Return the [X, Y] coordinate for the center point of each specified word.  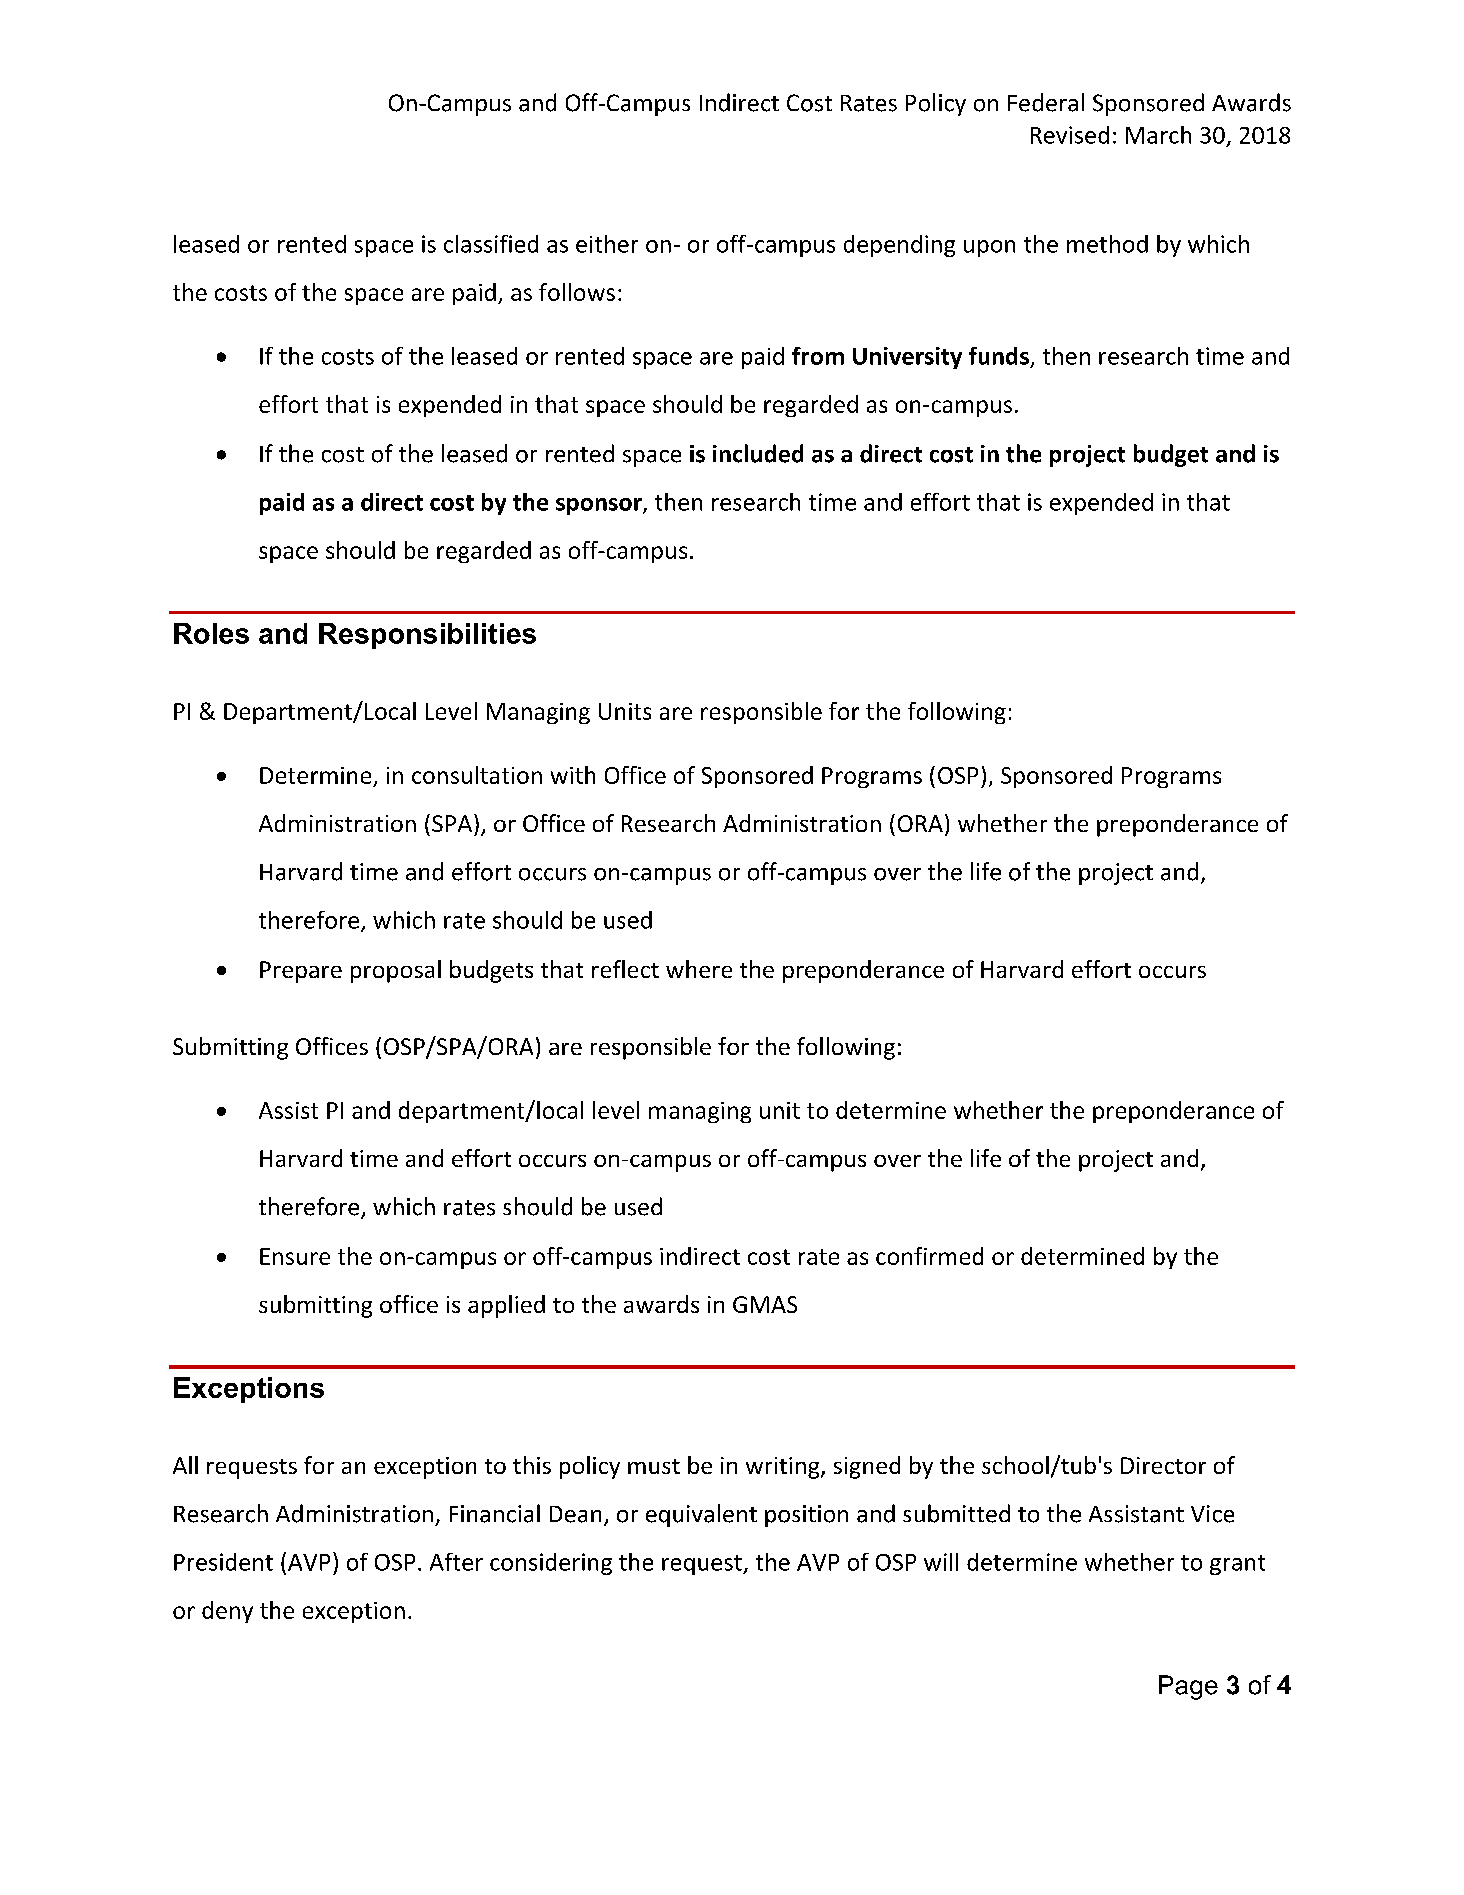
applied [506, 1306]
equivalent [701, 1515]
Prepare [301, 972]
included [758, 453]
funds [999, 356]
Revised [1070, 135]
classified [491, 244]
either [607, 244]
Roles [211, 633]
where [699, 969]
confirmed [929, 1256]
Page [1188, 1687]
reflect [625, 969]
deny [227, 1612]
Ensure [295, 1256]
